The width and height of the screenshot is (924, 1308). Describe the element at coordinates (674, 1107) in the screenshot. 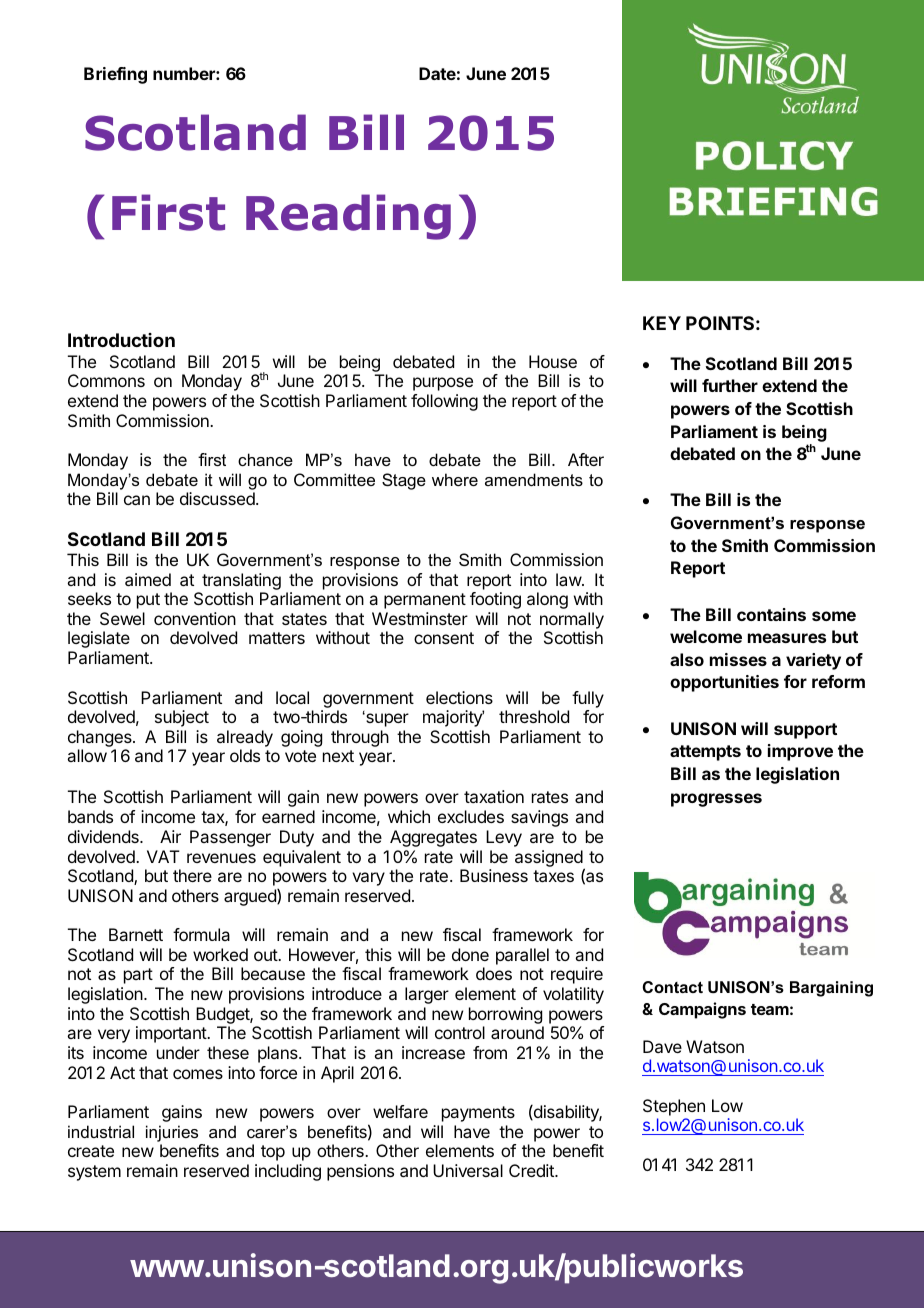

I see `Stephen` at that location.
